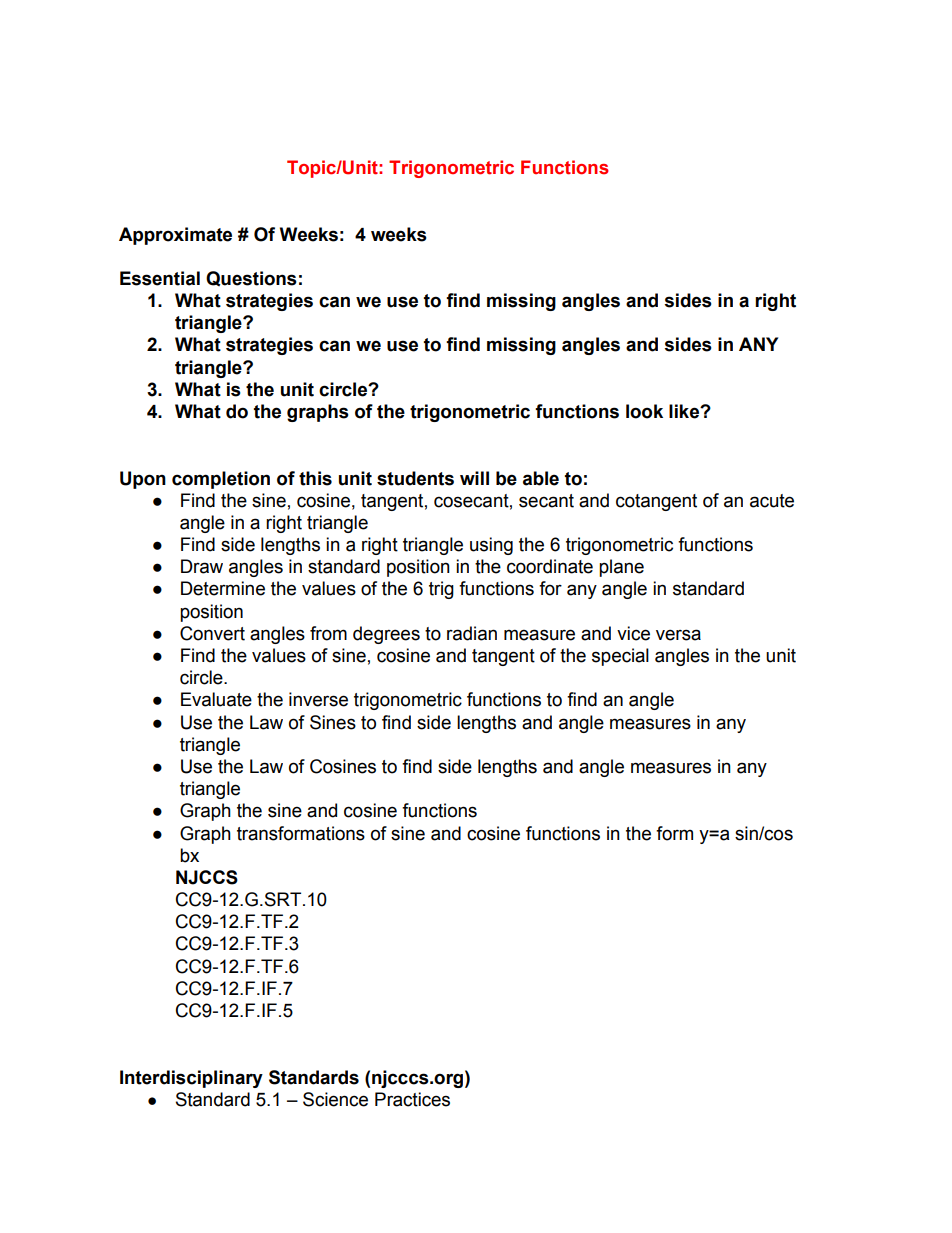  Describe the element at coordinates (191, 1079) in the screenshot. I see `Interdisciplinary` at that location.
